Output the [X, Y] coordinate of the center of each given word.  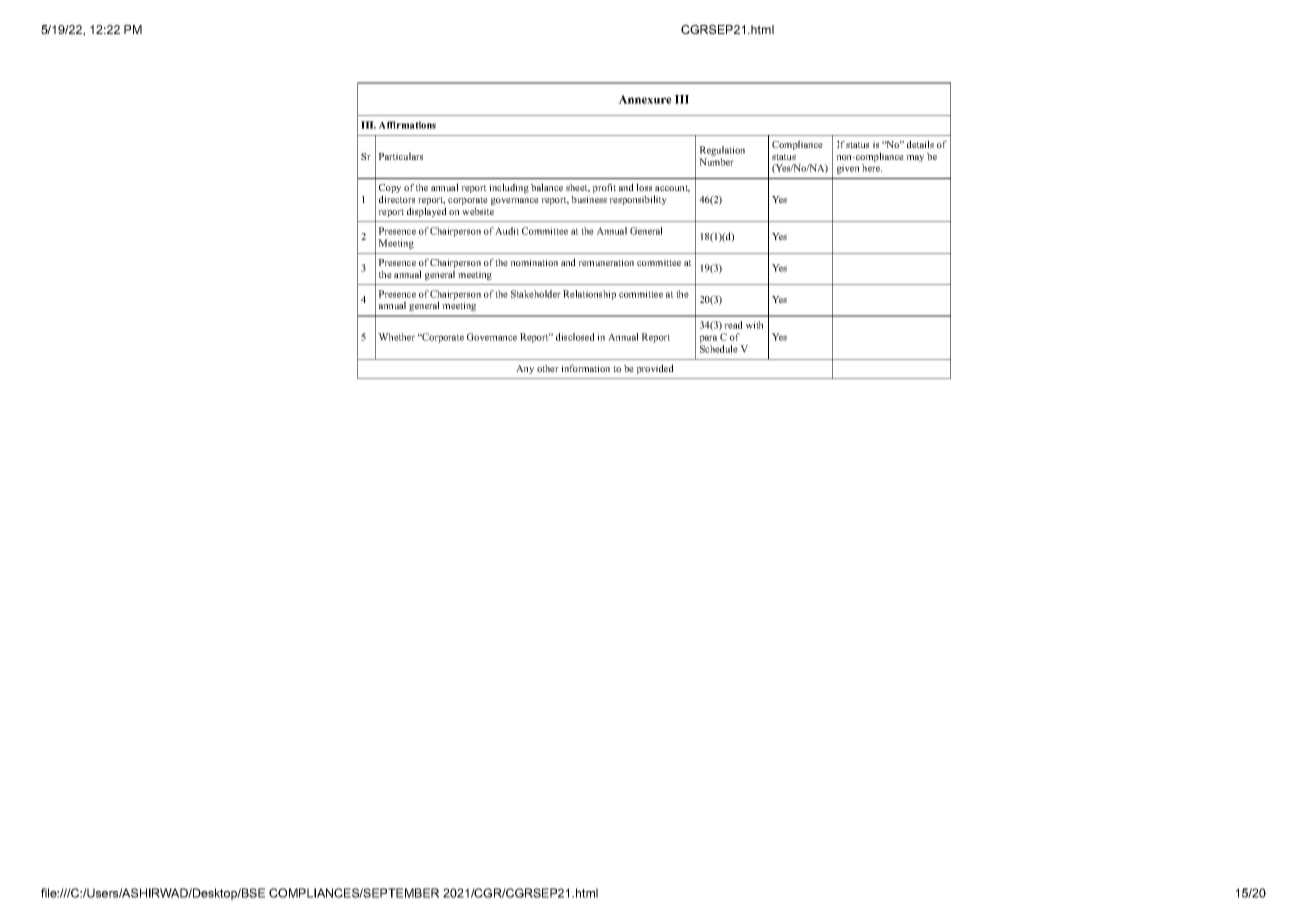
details [920, 144]
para [708, 340]
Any [525, 369]
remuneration [606, 262]
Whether [396, 337]
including [509, 188]
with [754, 325]
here [872, 168]
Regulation [722, 152]
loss [644, 187]
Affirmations [407, 125]
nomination [534, 262]
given [848, 169]
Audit [507, 231]
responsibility [638, 200]
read [733, 325]
